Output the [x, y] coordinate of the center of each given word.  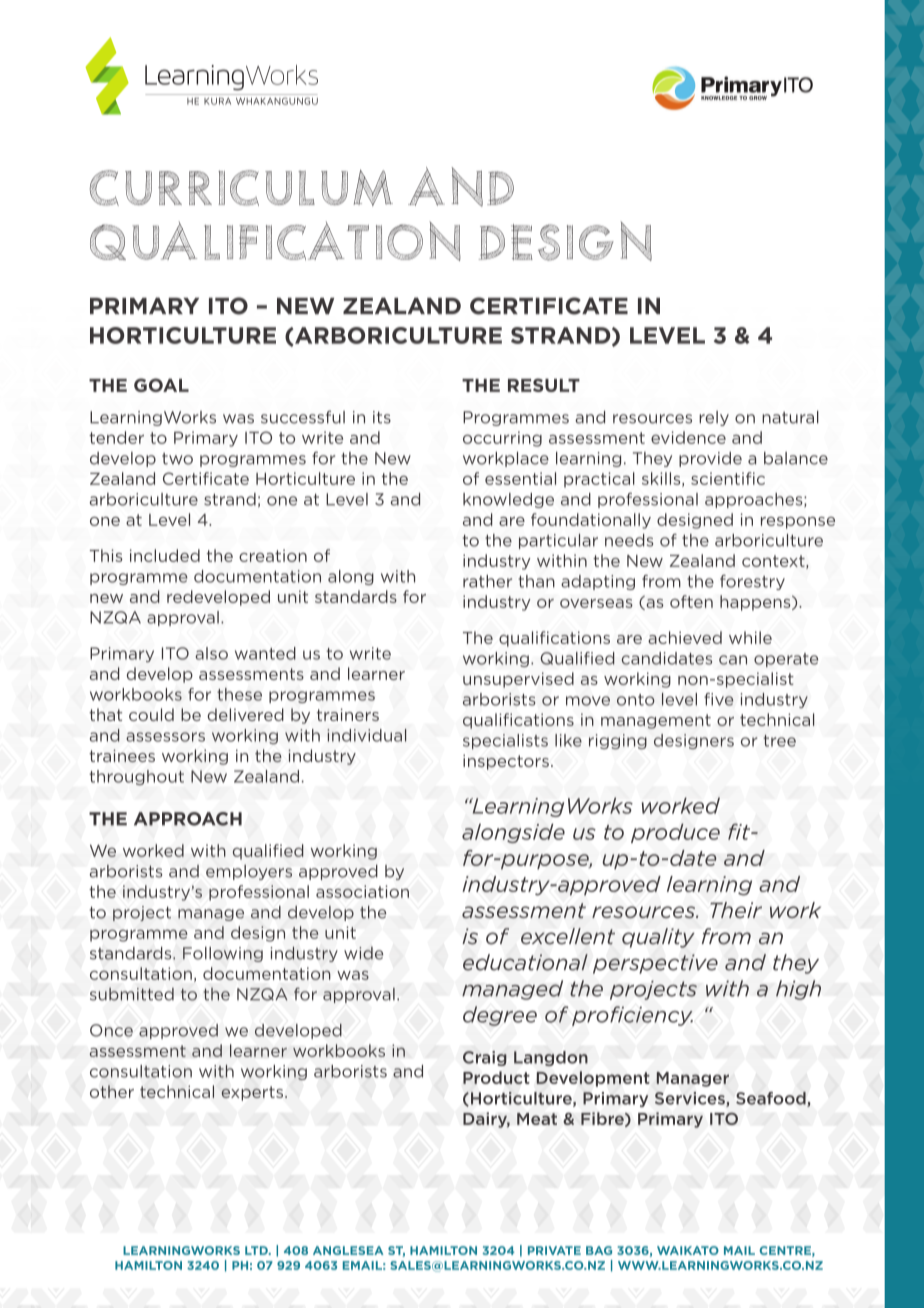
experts [252, 1093]
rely [714, 418]
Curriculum [241, 188]
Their [736, 910]
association [362, 891]
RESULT [544, 385]
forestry [752, 582]
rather [487, 581]
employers [249, 872]
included [165, 555]
